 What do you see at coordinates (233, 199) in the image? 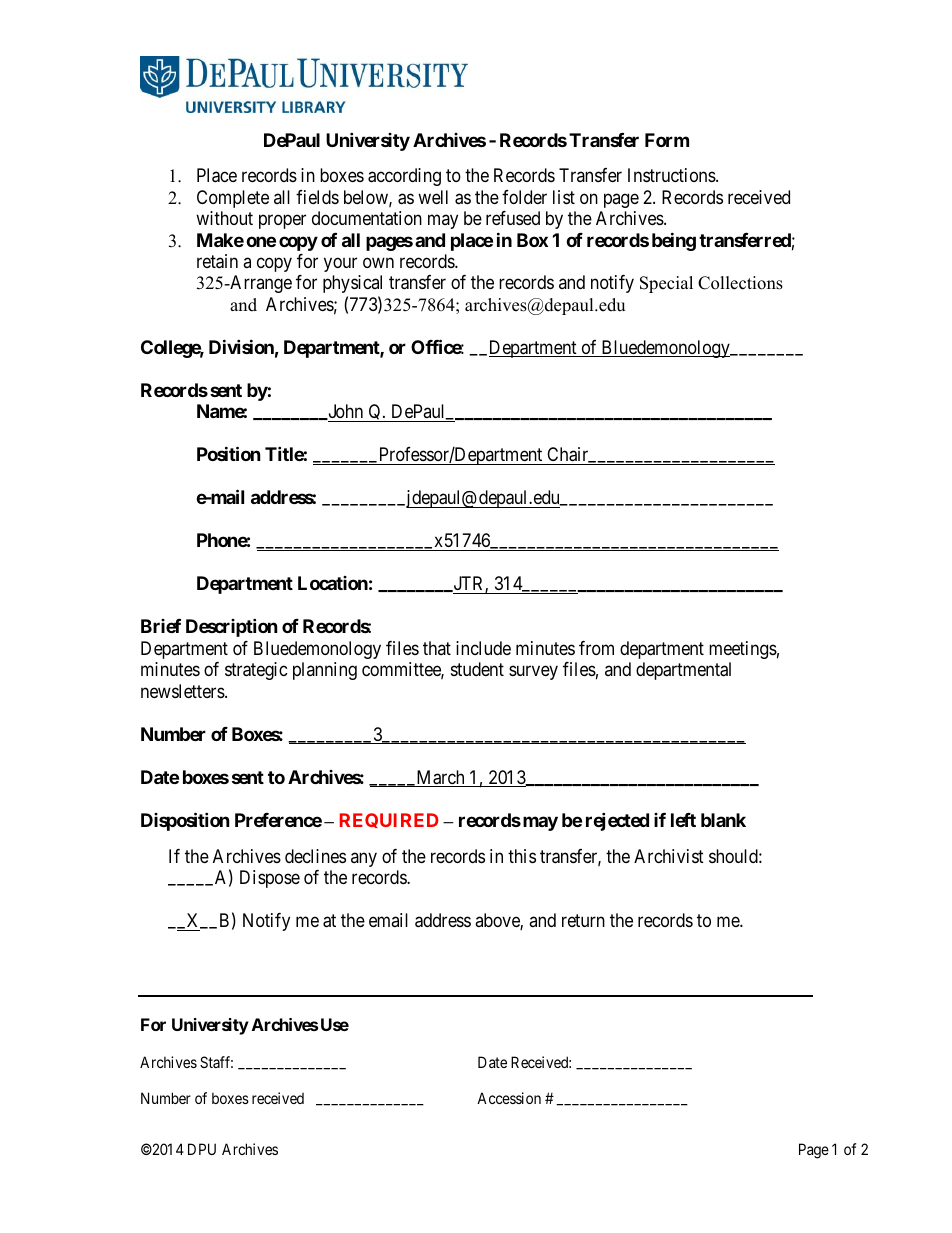
I see `Complete` at bounding box center [233, 199].
